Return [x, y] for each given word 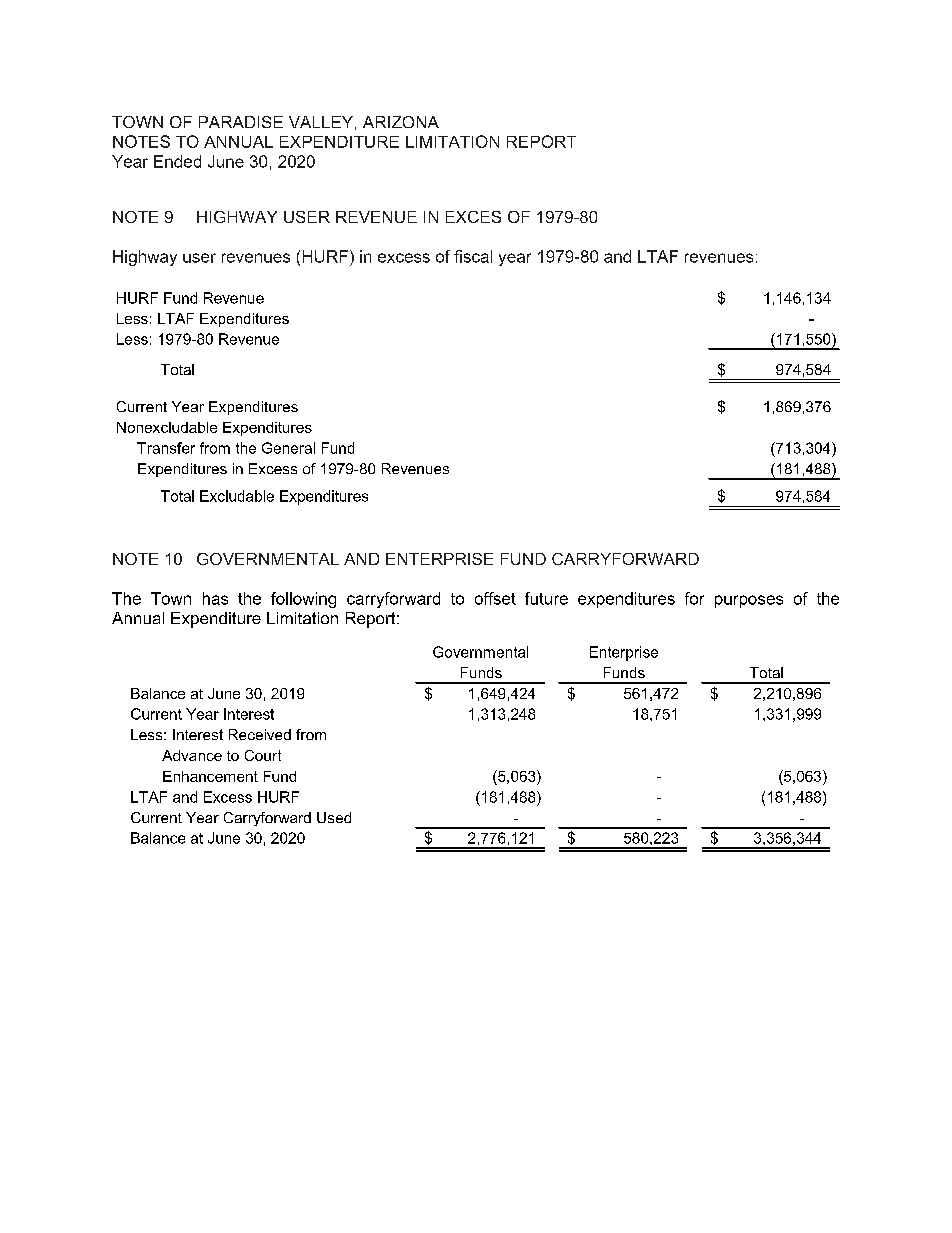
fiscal [473, 256]
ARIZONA [401, 122]
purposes [749, 601]
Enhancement [210, 776]
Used [334, 817]
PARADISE [241, 122]
